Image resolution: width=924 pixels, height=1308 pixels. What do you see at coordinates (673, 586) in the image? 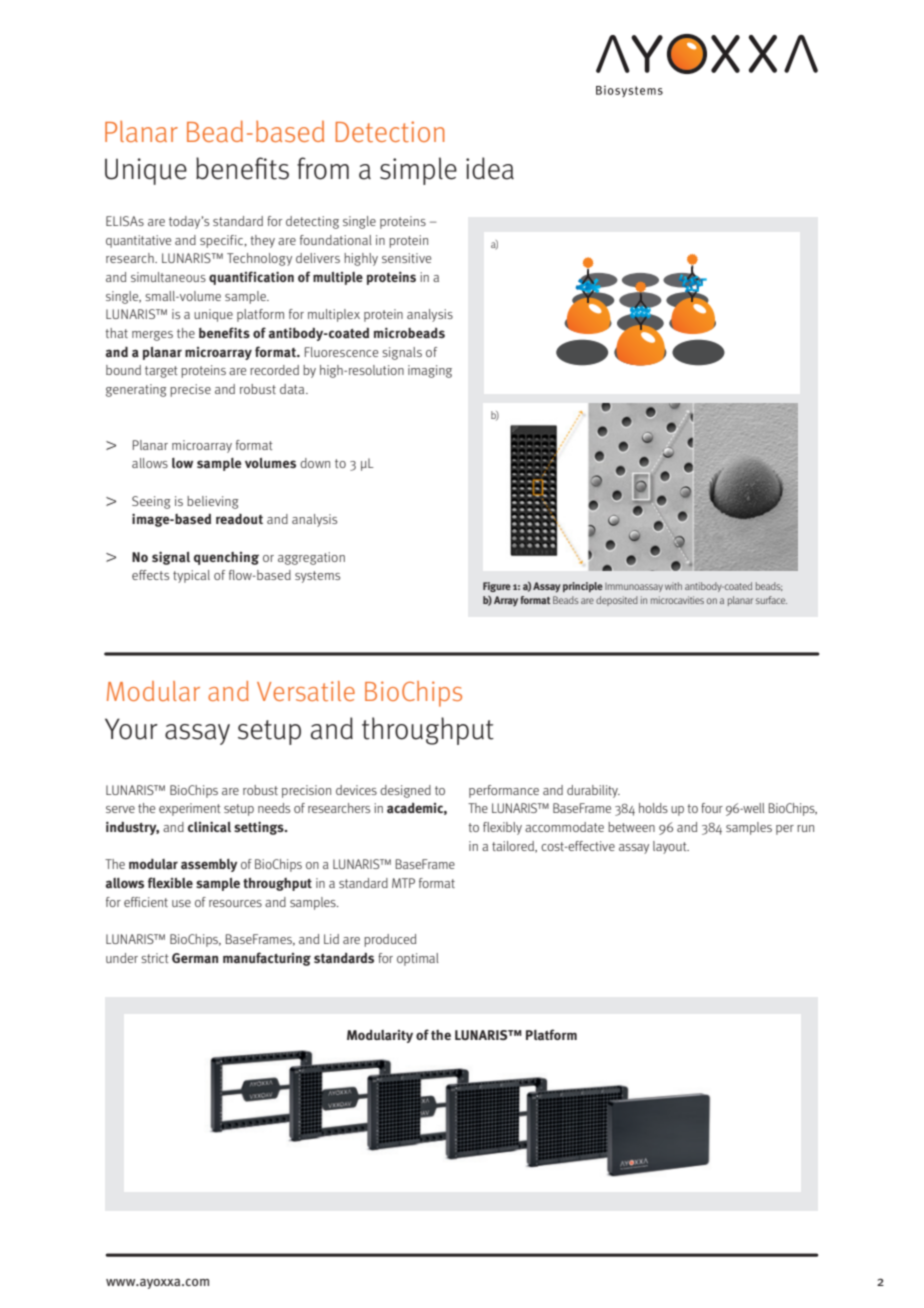
I see `with` at bounding box center [673, 586].
